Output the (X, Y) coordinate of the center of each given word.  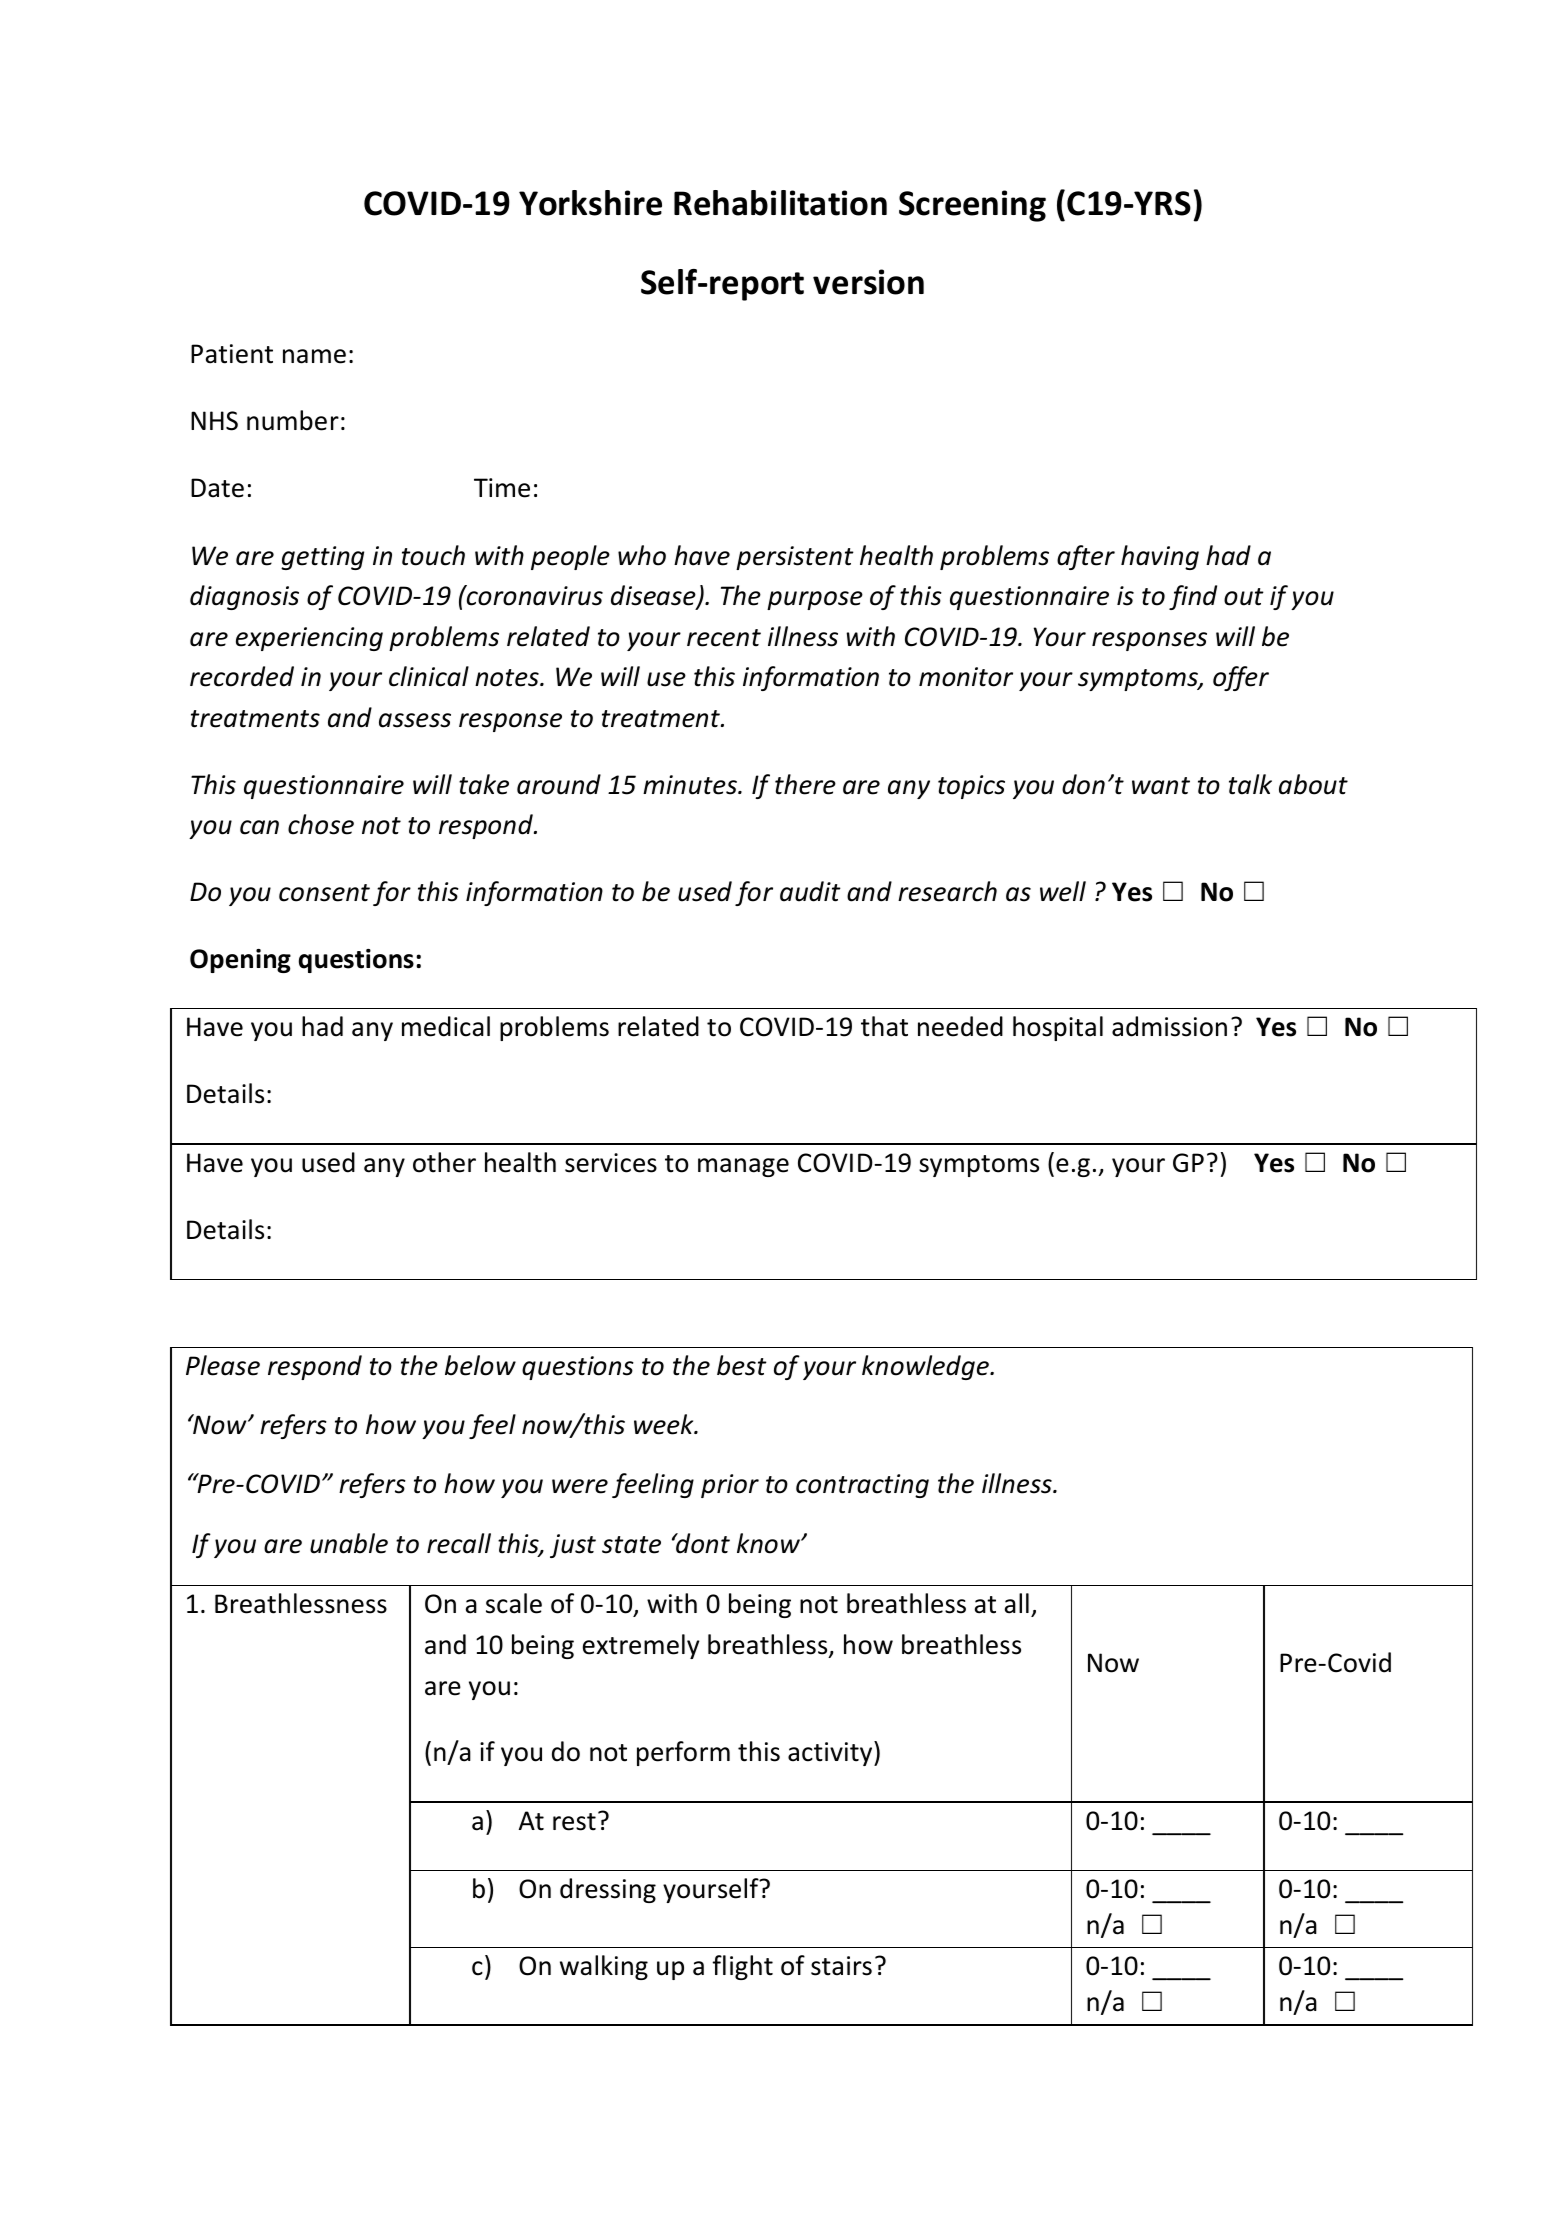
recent (724, 638)
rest (574, 1822)
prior (730, 1486)
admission (1169, 1026)
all (1017, 1603)
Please (223, 1365)
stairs (841, 1966)
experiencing (309, 639)
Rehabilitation (780, 203)
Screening (972, 206)
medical (446, 1026)
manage (743, 1167)
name (314, 356)
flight (742, 1967)
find (1193, 597)
